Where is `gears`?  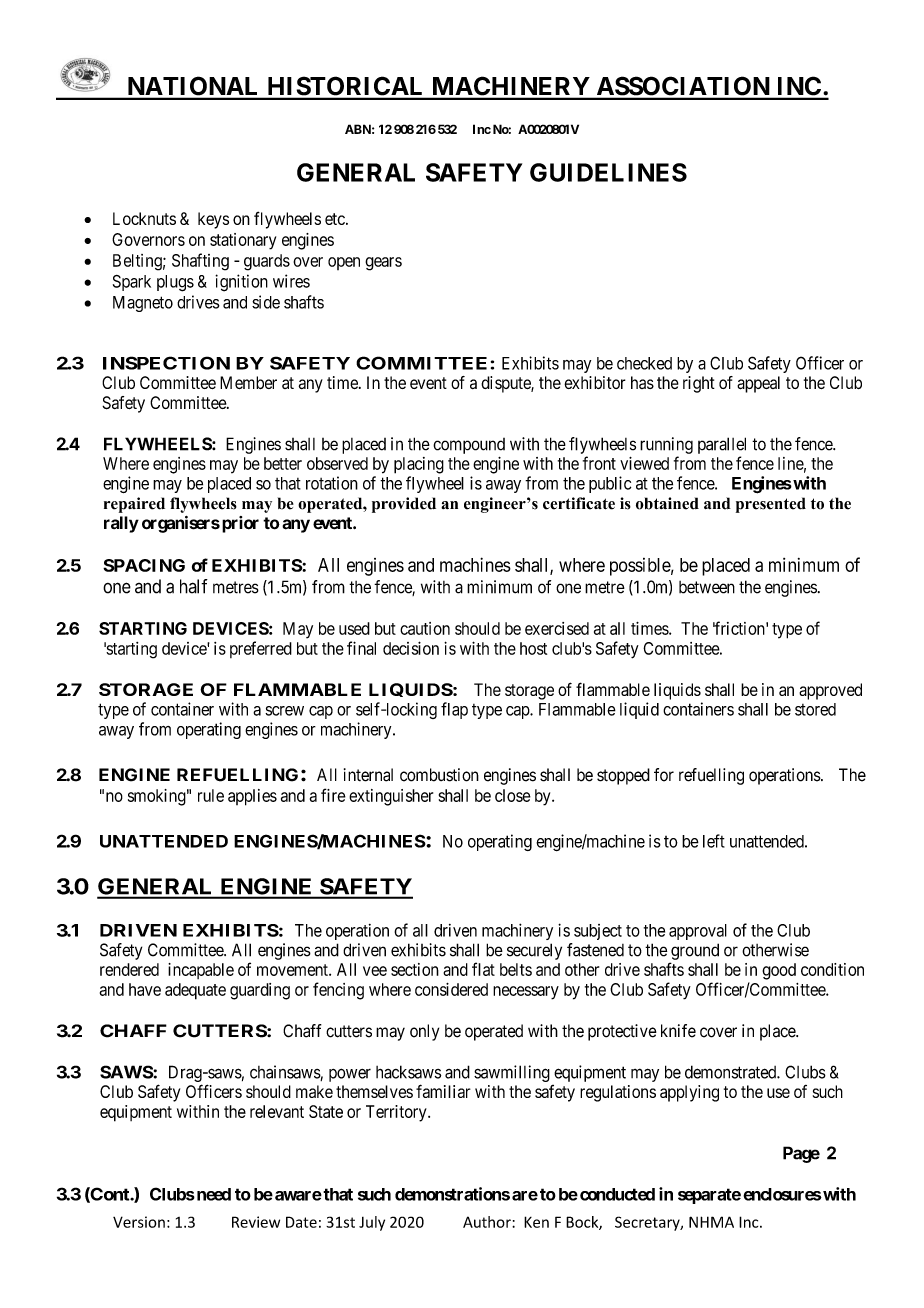 gears is located at coordinates (383, 264).
